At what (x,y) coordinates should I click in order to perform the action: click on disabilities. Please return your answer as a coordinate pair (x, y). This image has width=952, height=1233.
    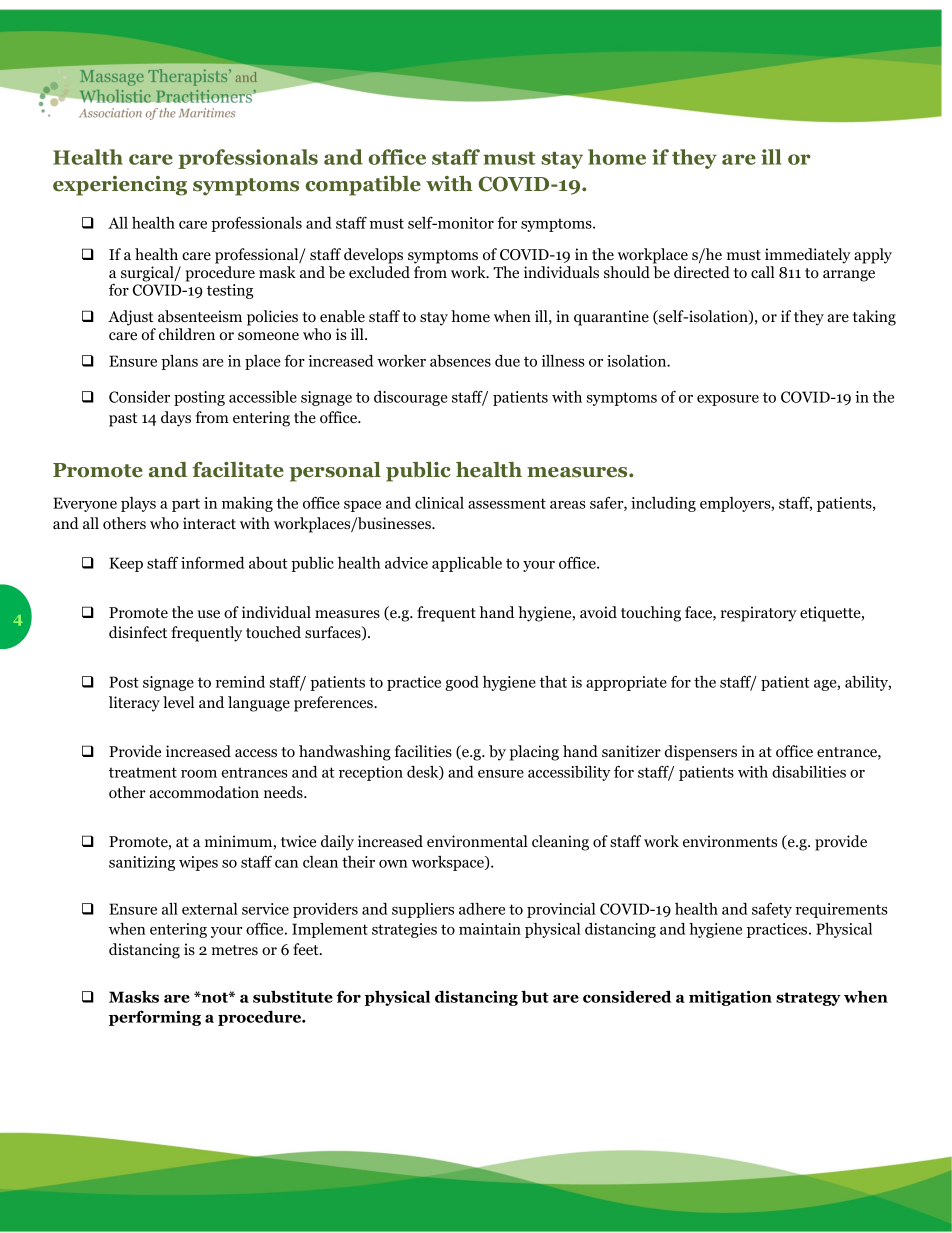
    Looking at the image, I should click on (809, 772).
